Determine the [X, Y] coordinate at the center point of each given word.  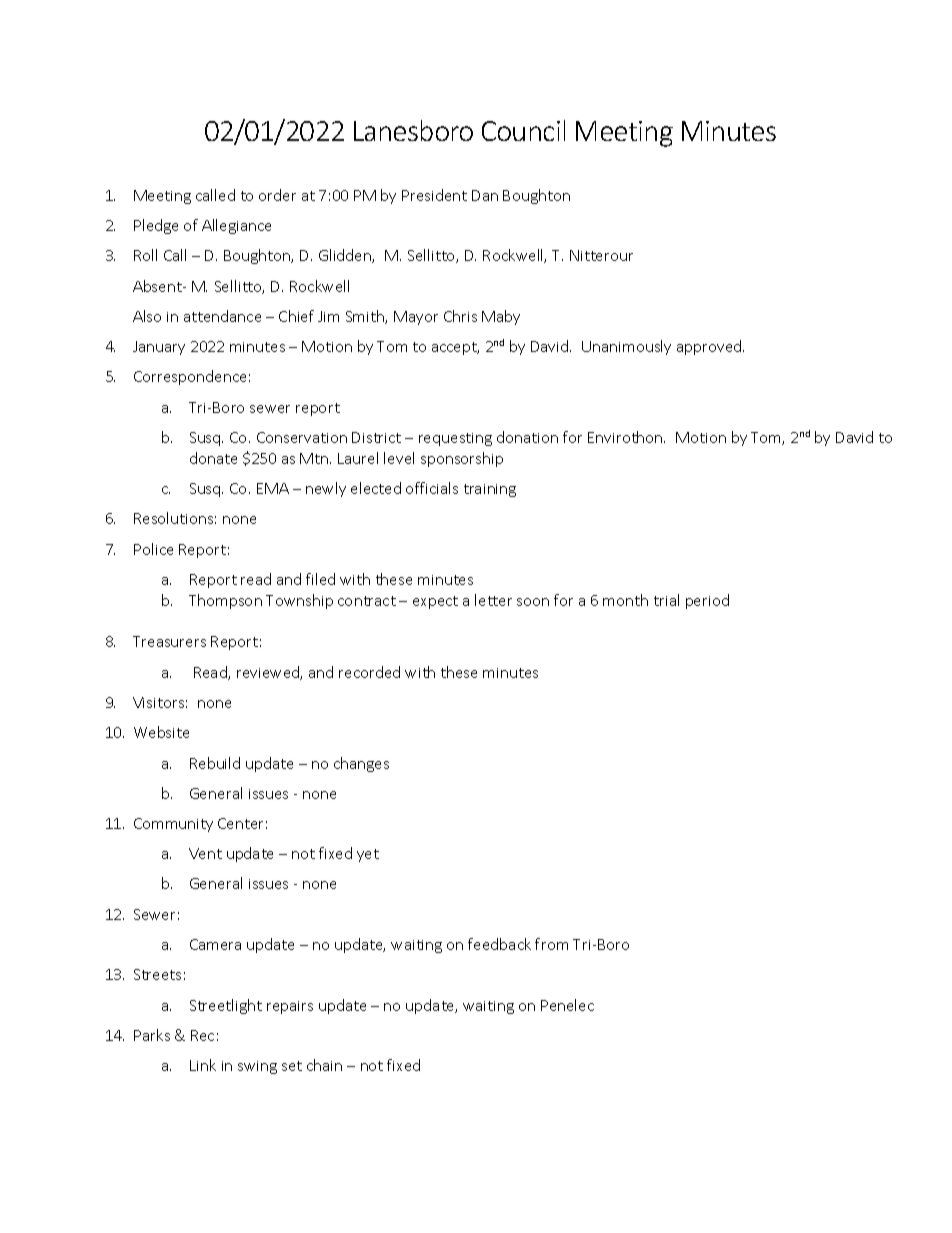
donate [213, 458]
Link [203, 1065]
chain [324, 1065]
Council [523, 130]
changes [361, 764]
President [434, 195]
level [399, 458]
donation [527, 437]
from [551, 944]
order [277, 195]
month [625, 600]
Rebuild [215, 763]
